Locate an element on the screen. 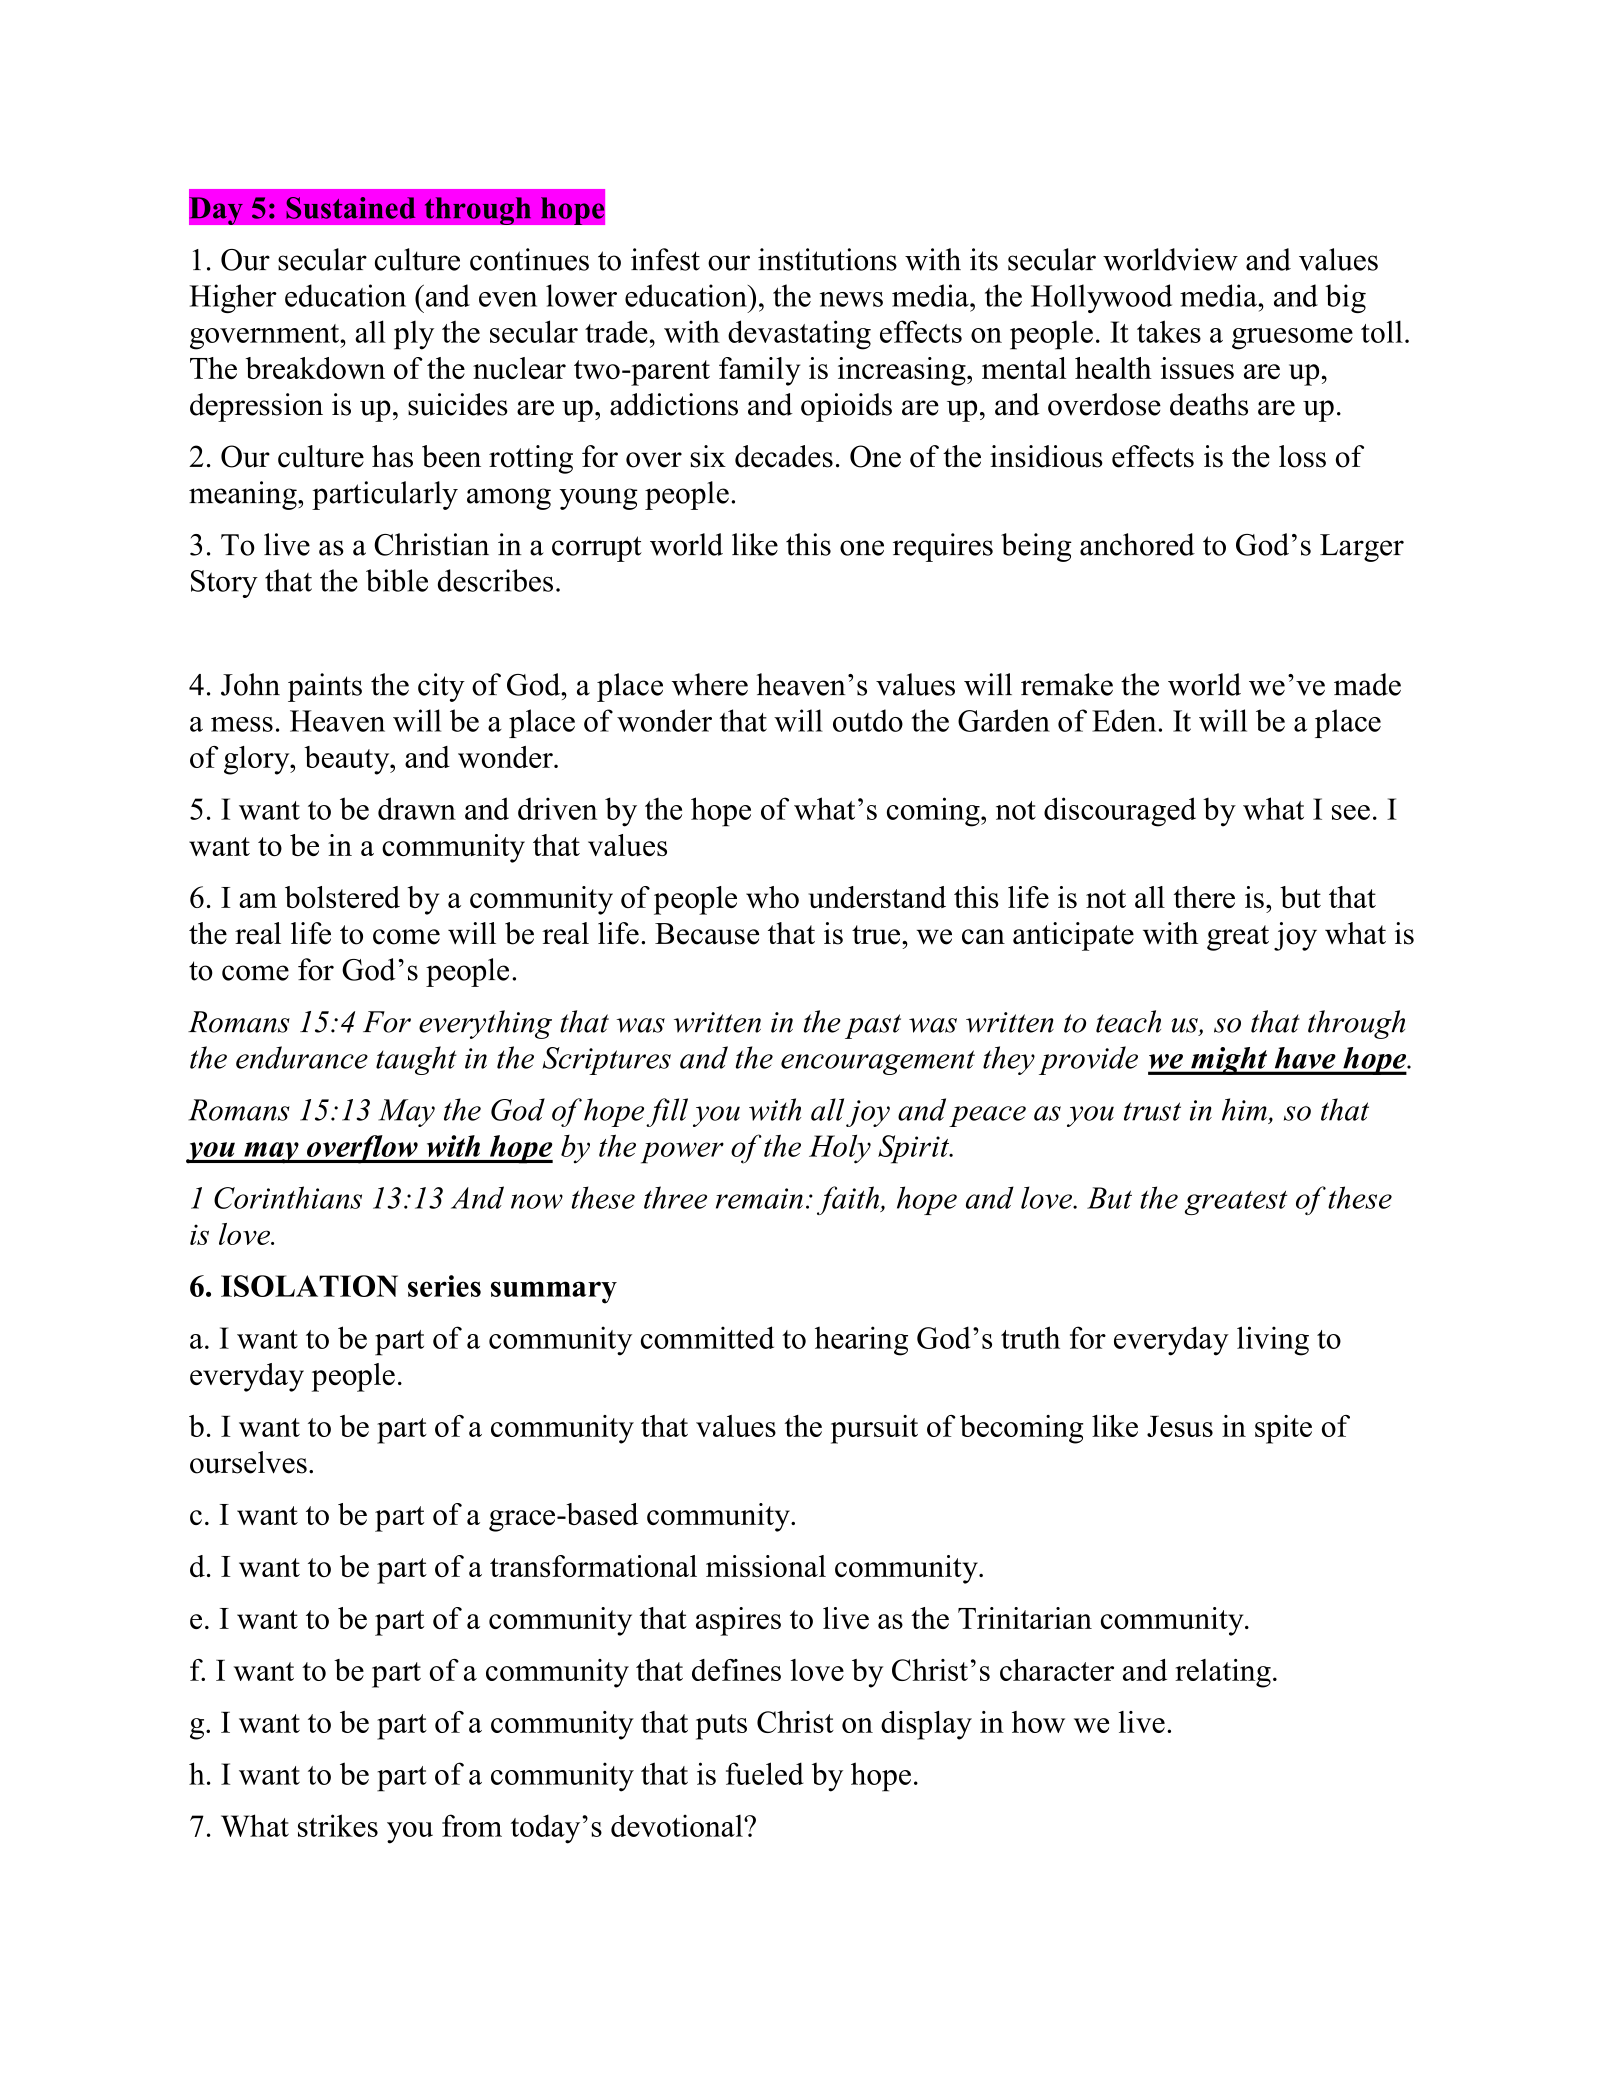 Image resolution: width=1606 pixels, height=2078 pixels. fueled is located at coordinates (765, 1773).
